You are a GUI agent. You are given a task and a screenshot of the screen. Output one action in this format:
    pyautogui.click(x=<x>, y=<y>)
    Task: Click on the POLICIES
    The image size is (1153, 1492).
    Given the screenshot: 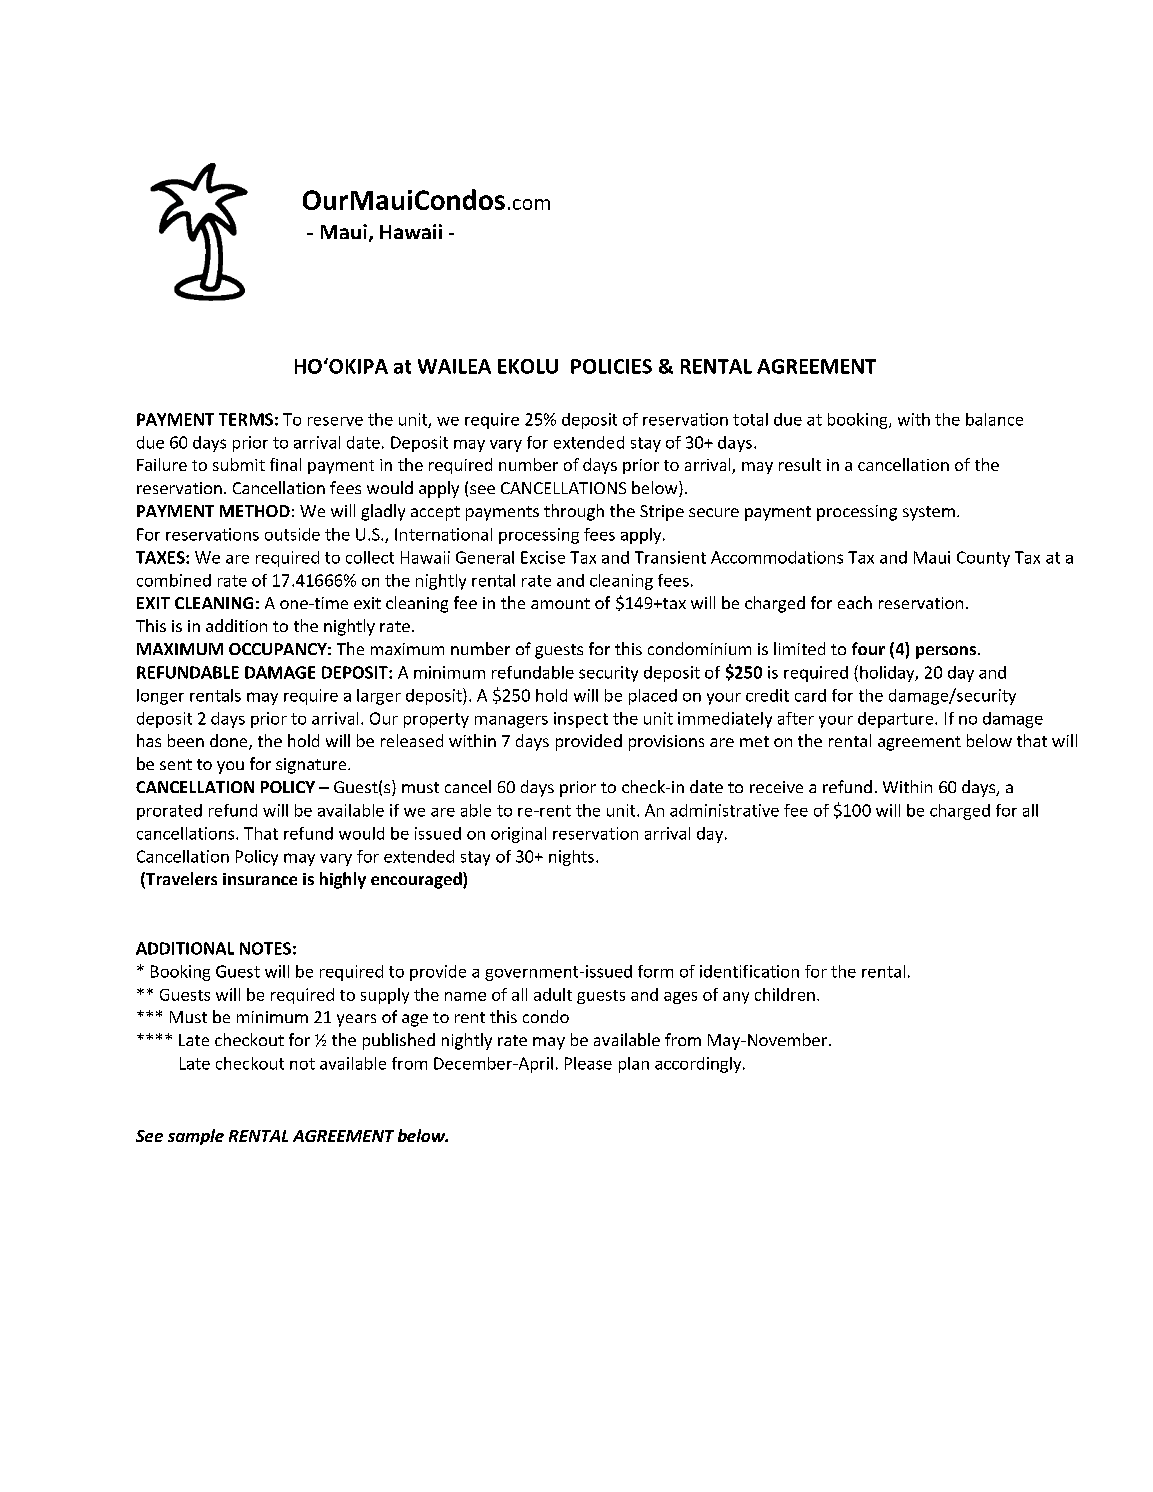 What is the action you would take?
    pyautogui.click(x=611, y=366)
